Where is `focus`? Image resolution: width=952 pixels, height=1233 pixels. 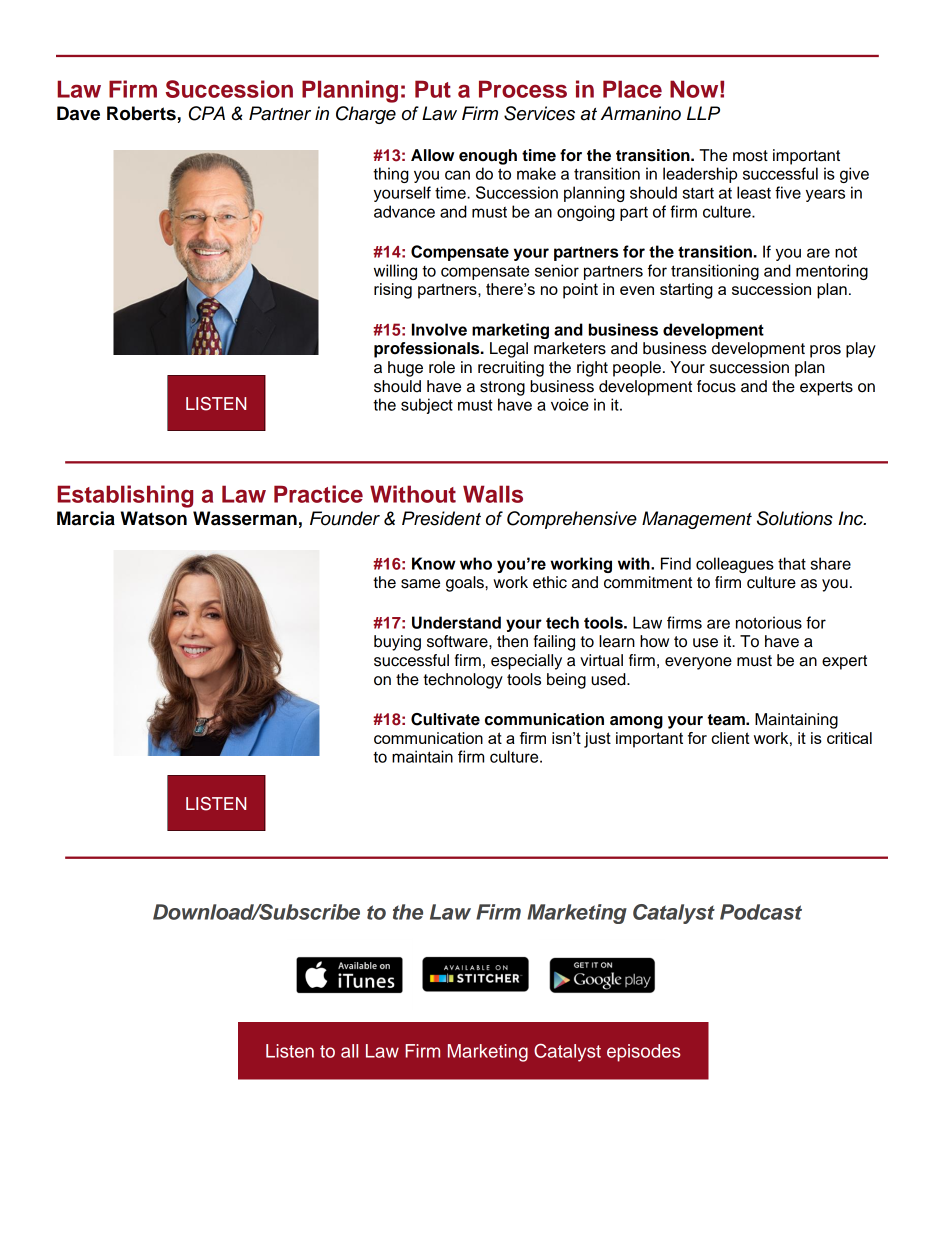
focus is located at coordinates (716, 386).
